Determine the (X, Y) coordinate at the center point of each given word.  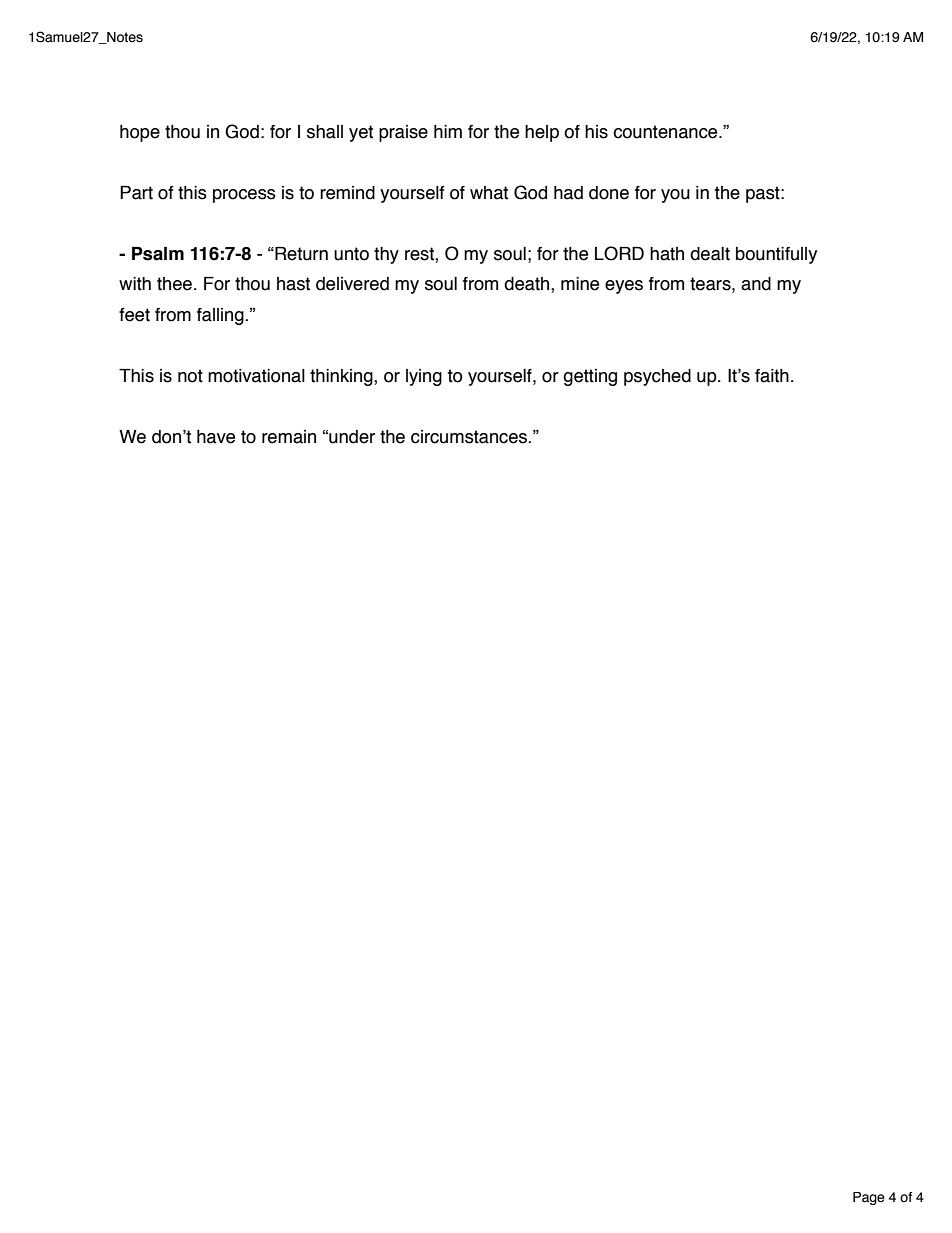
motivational (256, 376)
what (489, 193)
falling (221, 316)
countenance (666, 132)
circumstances (470, 437)
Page (869, 1198)
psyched (657, 377)
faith (772, 376)
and (756, 284)
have (216, 437)
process (244, 196)
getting (590, 377)
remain (289, 437)
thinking (342, 377)
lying (424, 377)
